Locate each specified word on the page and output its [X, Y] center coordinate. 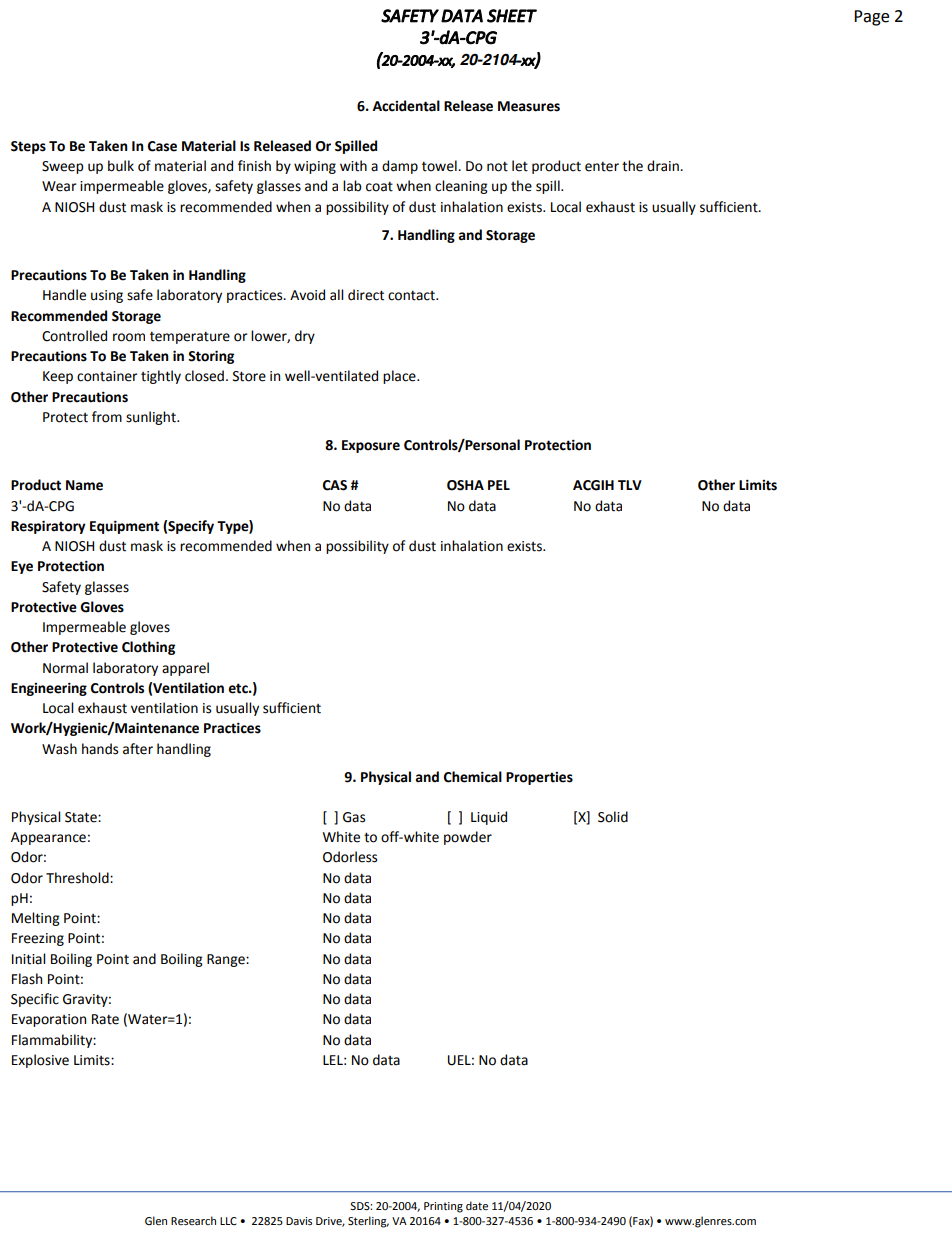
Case [162, 146]
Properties [539, 778]
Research [193, 1220]
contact [412, 295]
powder [468, 838]
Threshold [78, 878]
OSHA [465, 485]
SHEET [512, 16]
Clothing [148, 648]
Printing [443, 1207]
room [129, 337]
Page [871, 18]
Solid [613, 817]
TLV [630, 485]
